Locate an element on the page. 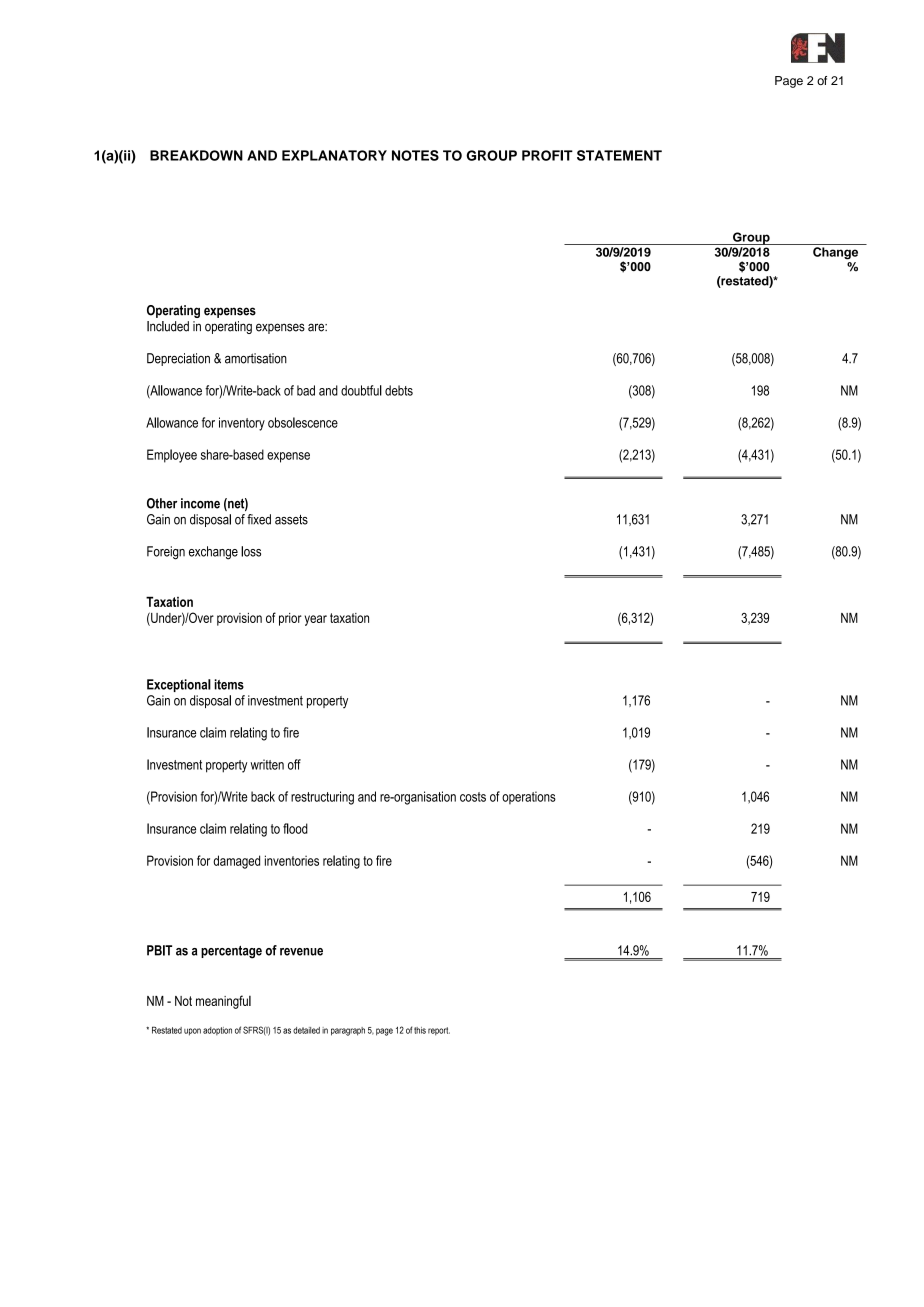  Depreciation is located at coordinates (178, 359).
